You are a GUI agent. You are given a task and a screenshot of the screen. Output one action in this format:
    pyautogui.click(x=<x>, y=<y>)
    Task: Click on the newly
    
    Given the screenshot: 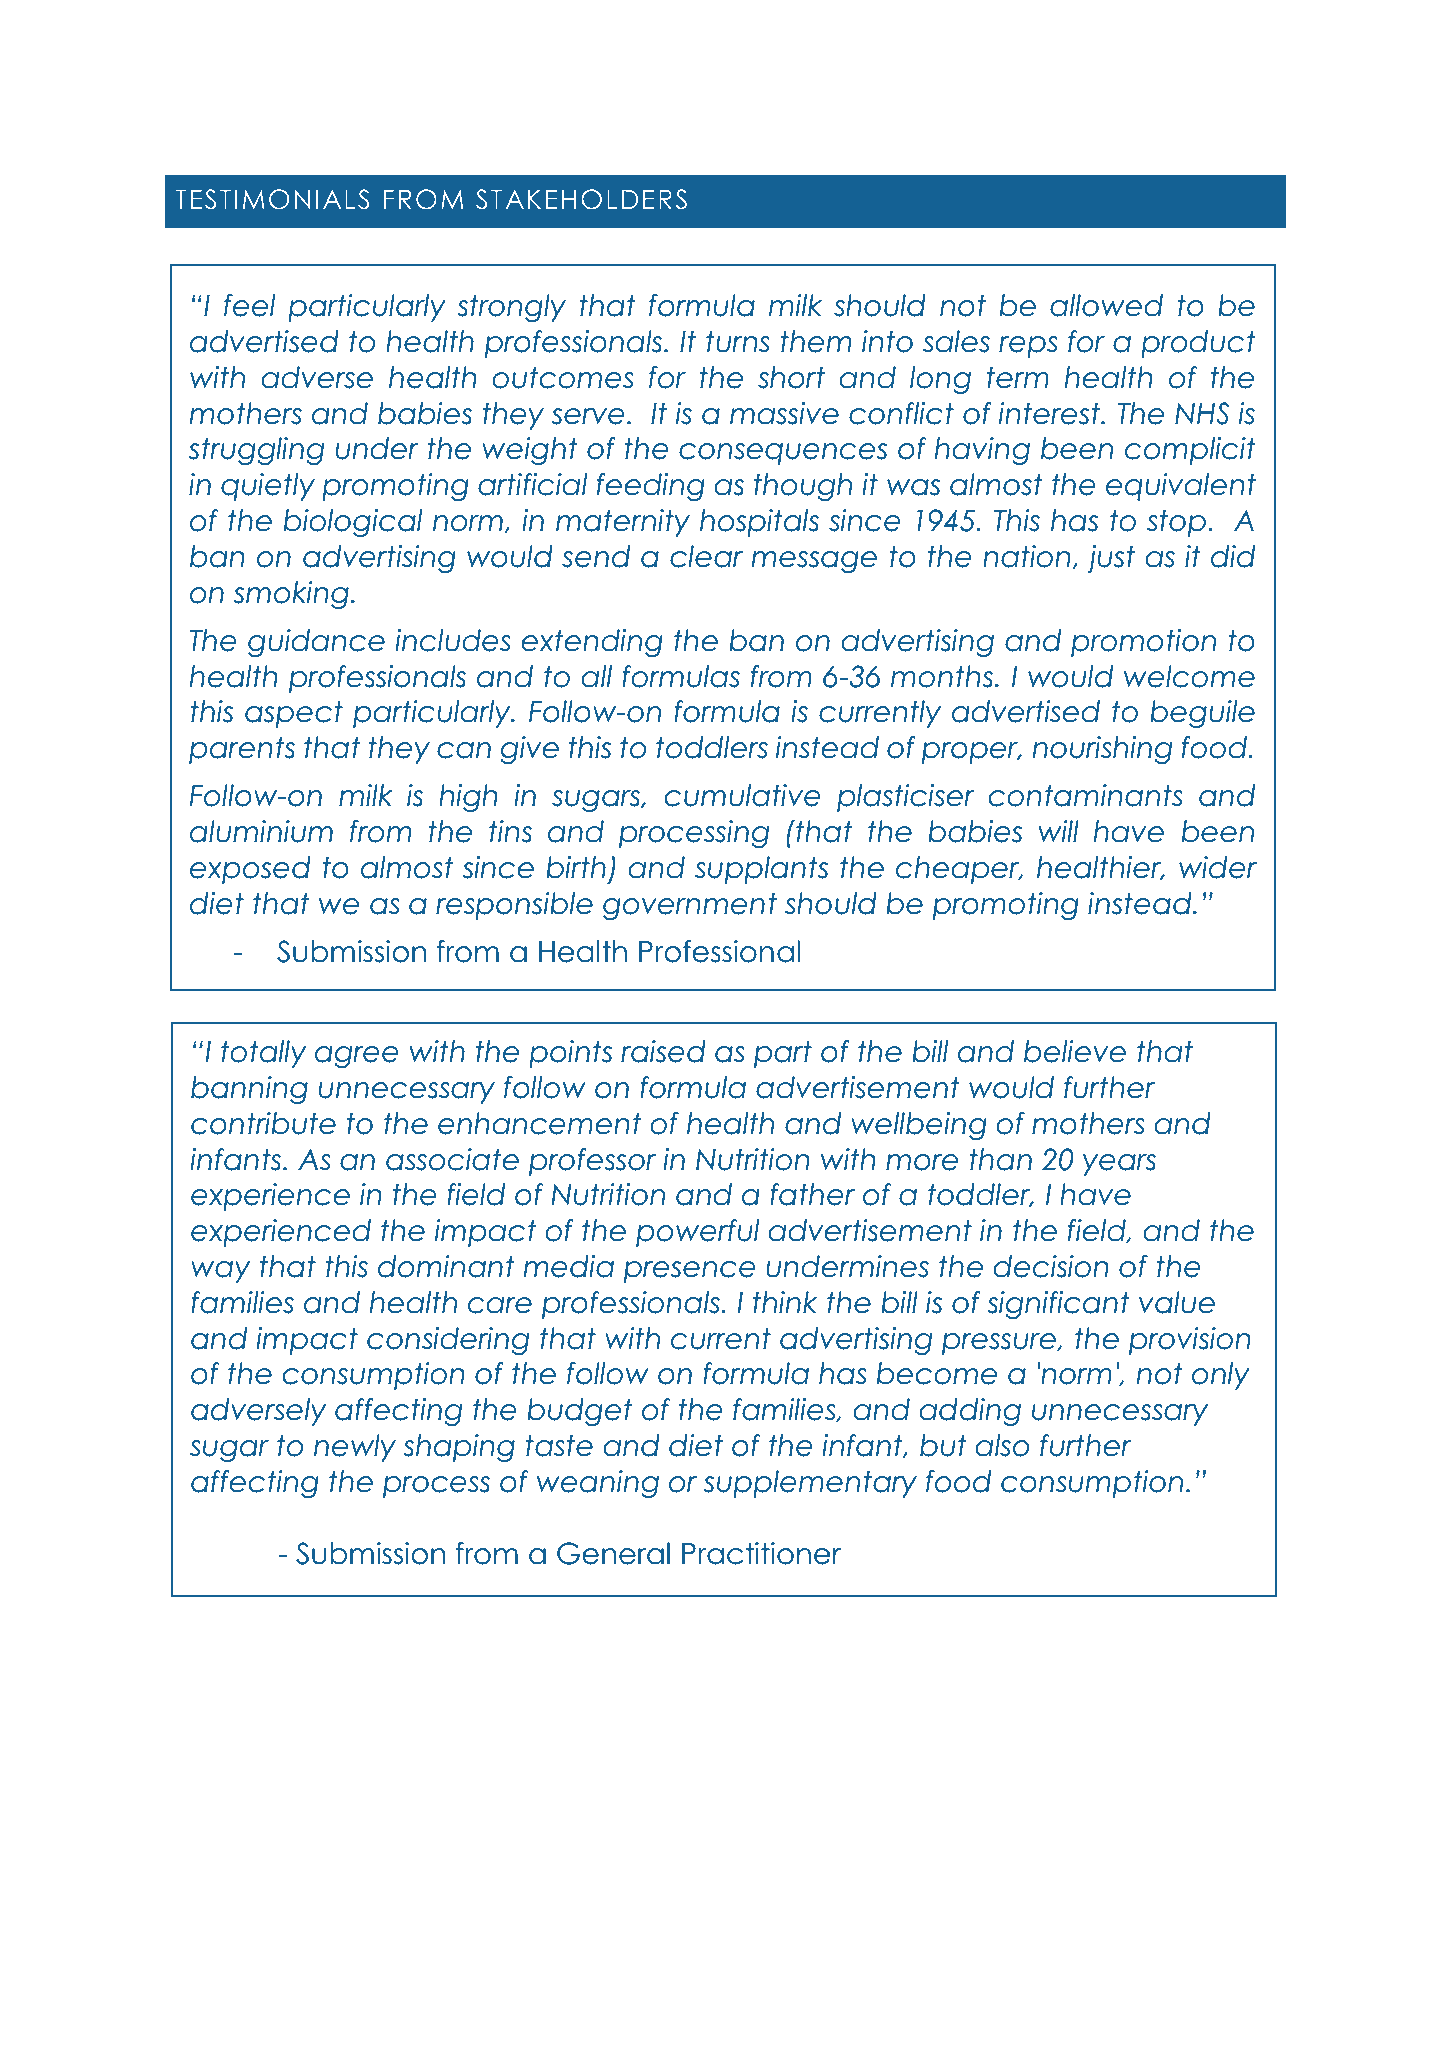 What is the action you would take?
    pyautogui.click(x=355, y=1448)
